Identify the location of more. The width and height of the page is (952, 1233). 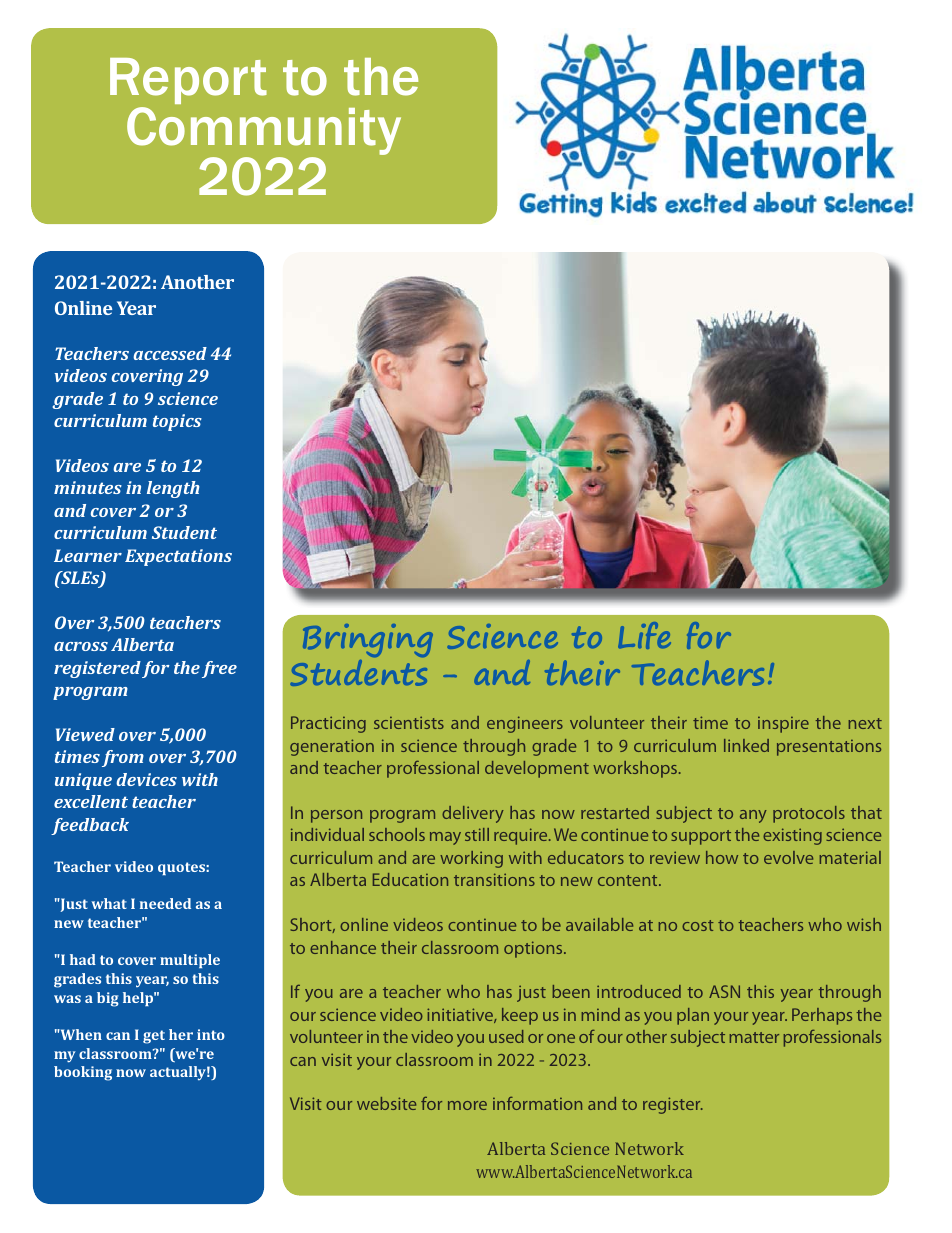
(467, 1105).
